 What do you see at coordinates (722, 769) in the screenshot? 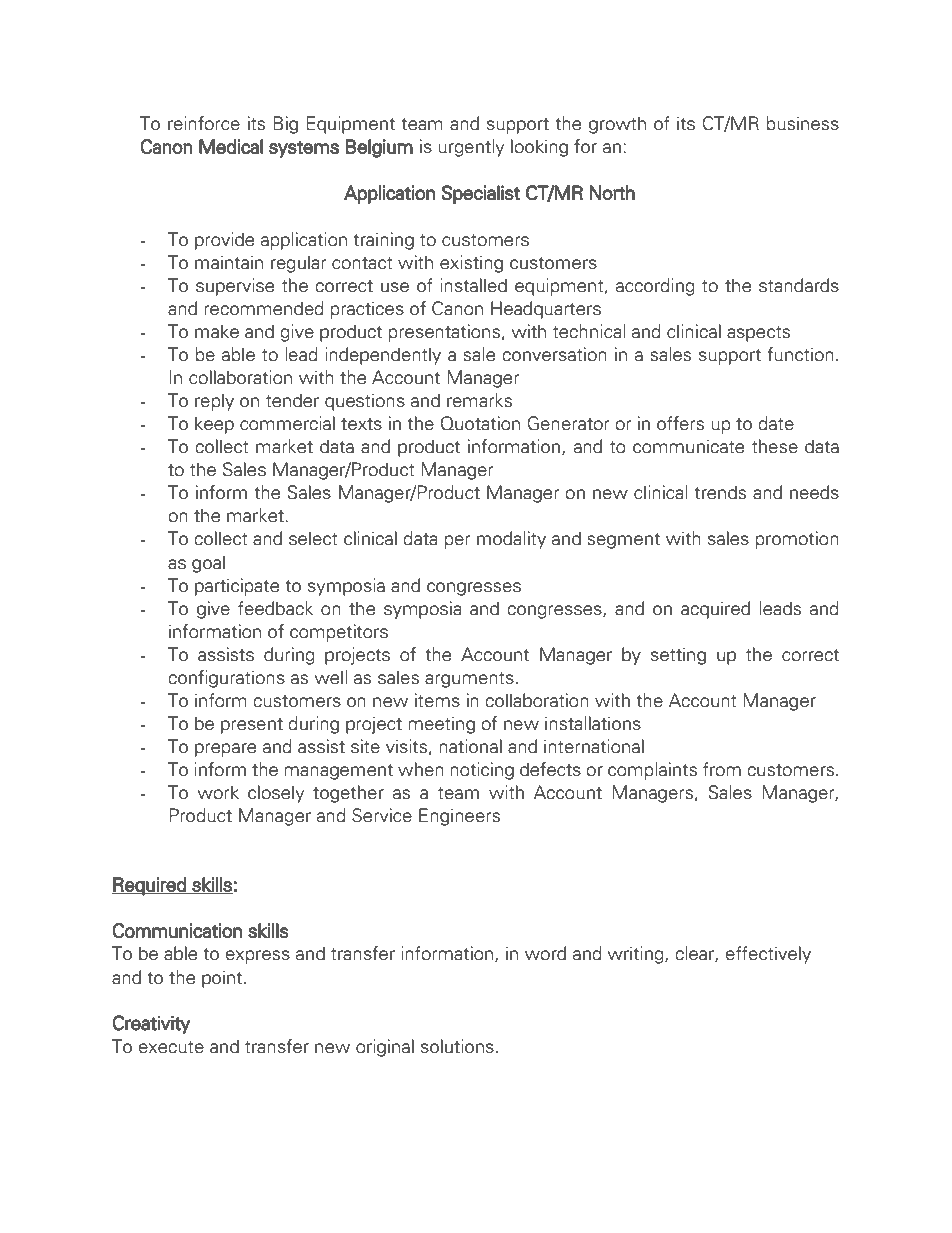
I see `from` at bounding box center [722, 769].
